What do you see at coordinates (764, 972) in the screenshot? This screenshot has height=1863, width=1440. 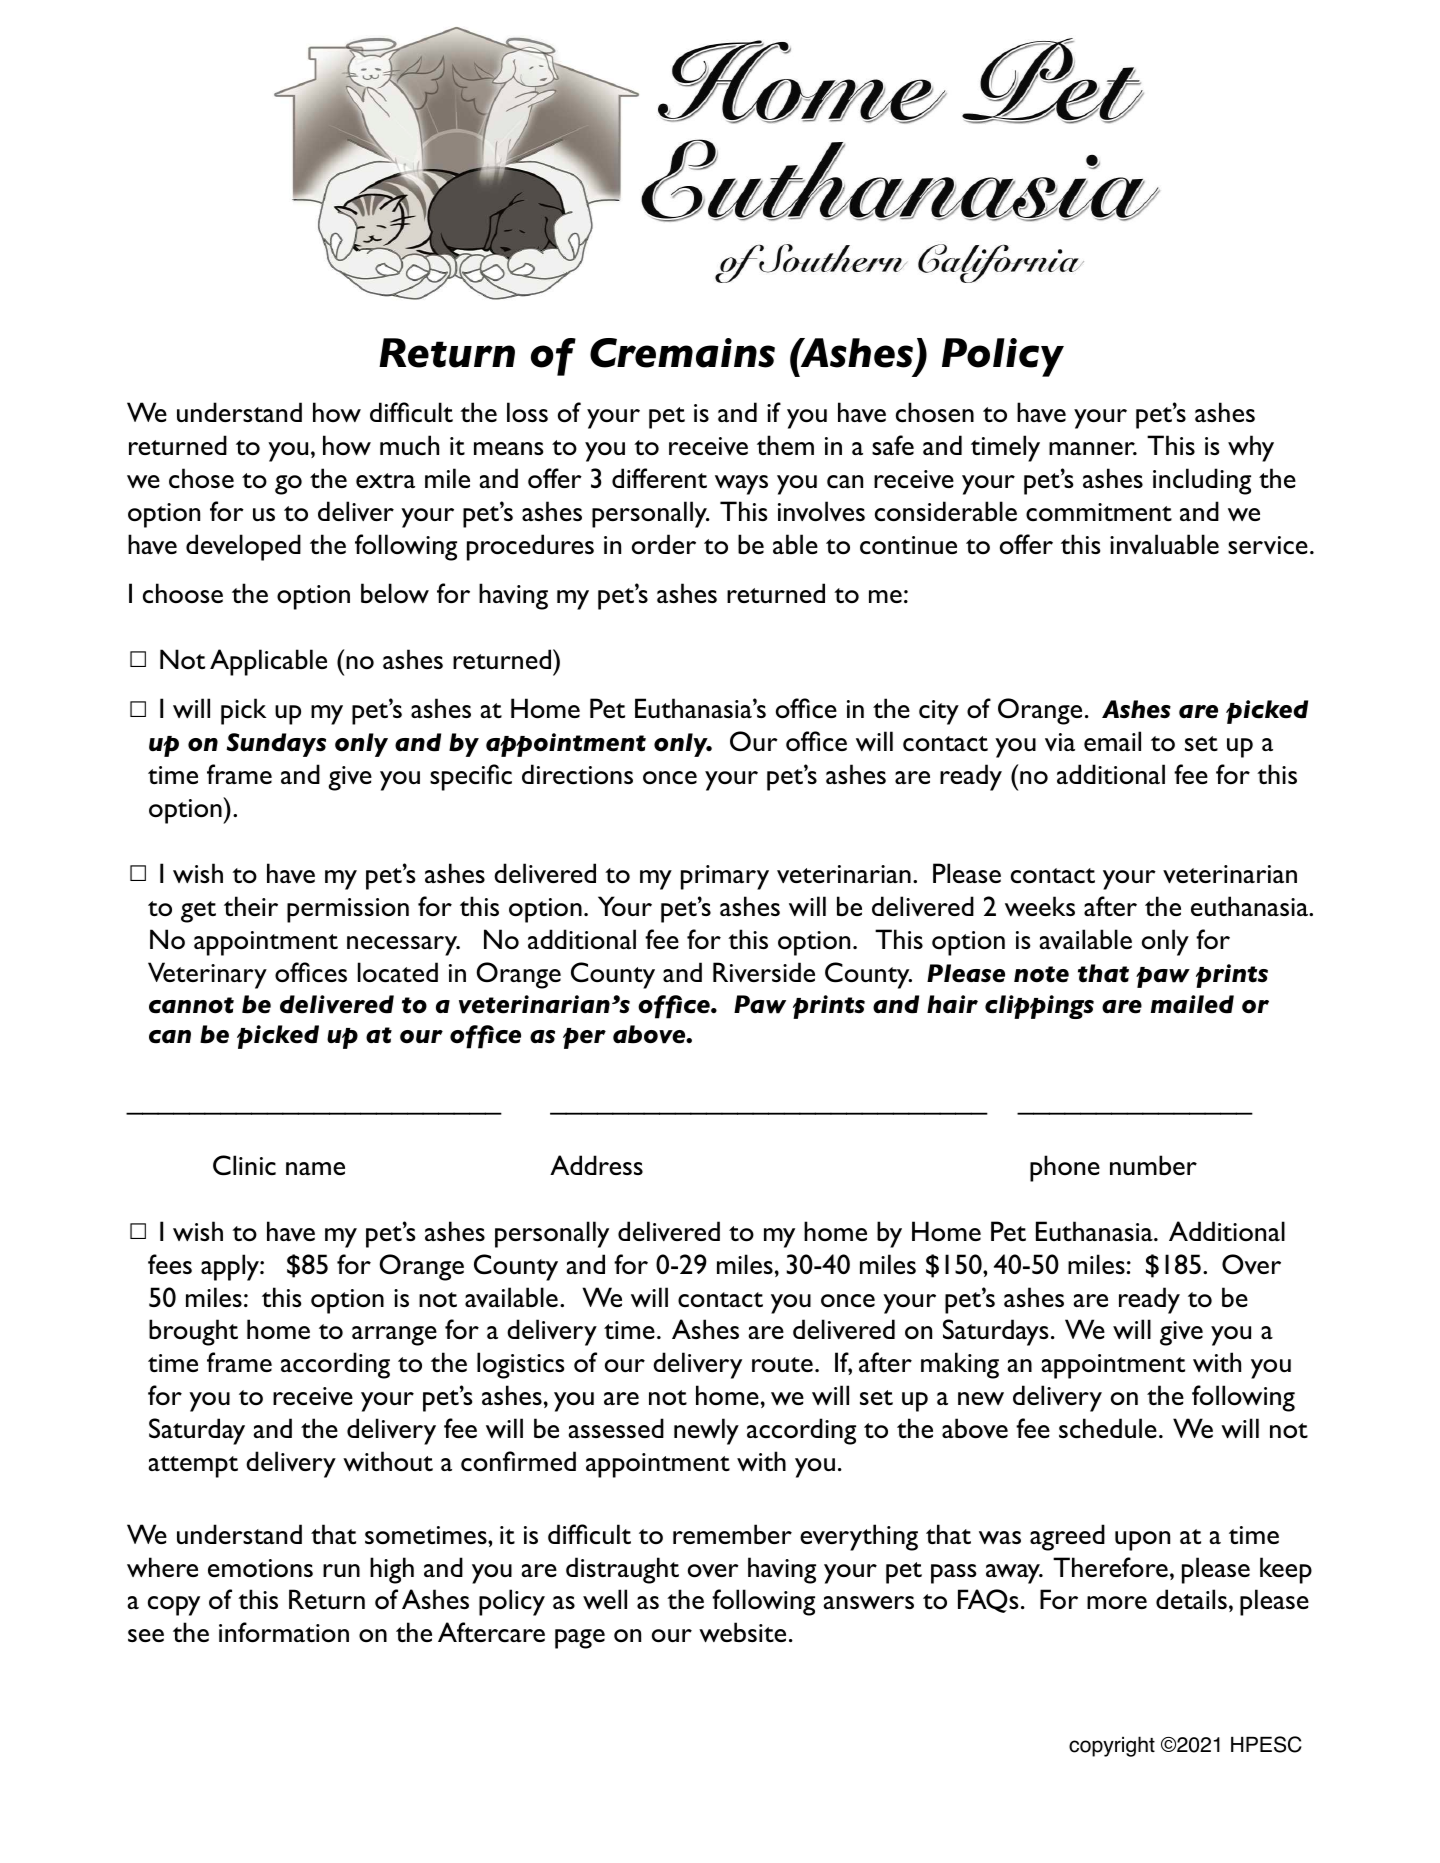 I see `Riverside` at bounding box center [764, 972].
